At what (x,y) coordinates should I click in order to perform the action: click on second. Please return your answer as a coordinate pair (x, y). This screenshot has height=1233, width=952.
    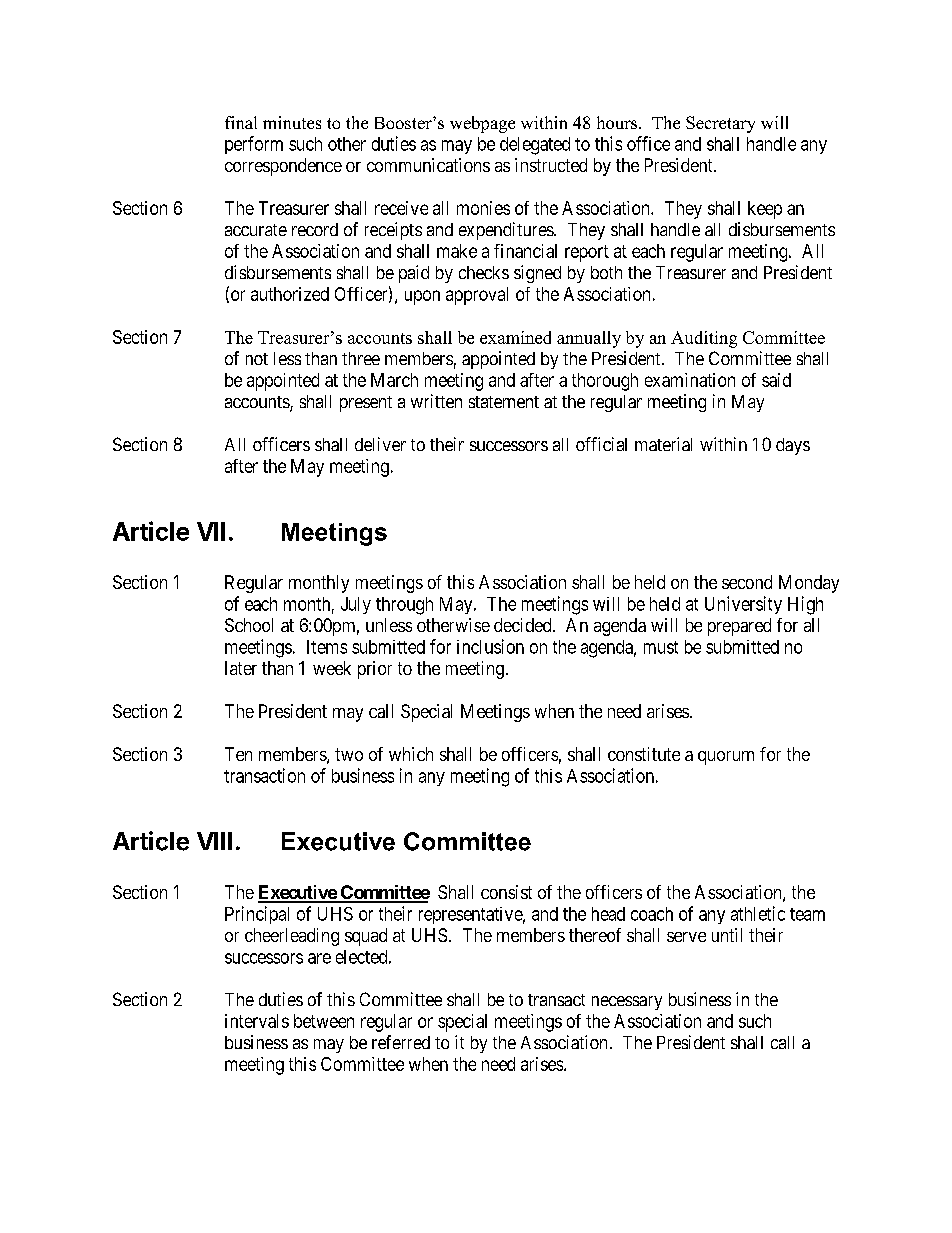
    Looking at the image, I should click on (747, 582).
